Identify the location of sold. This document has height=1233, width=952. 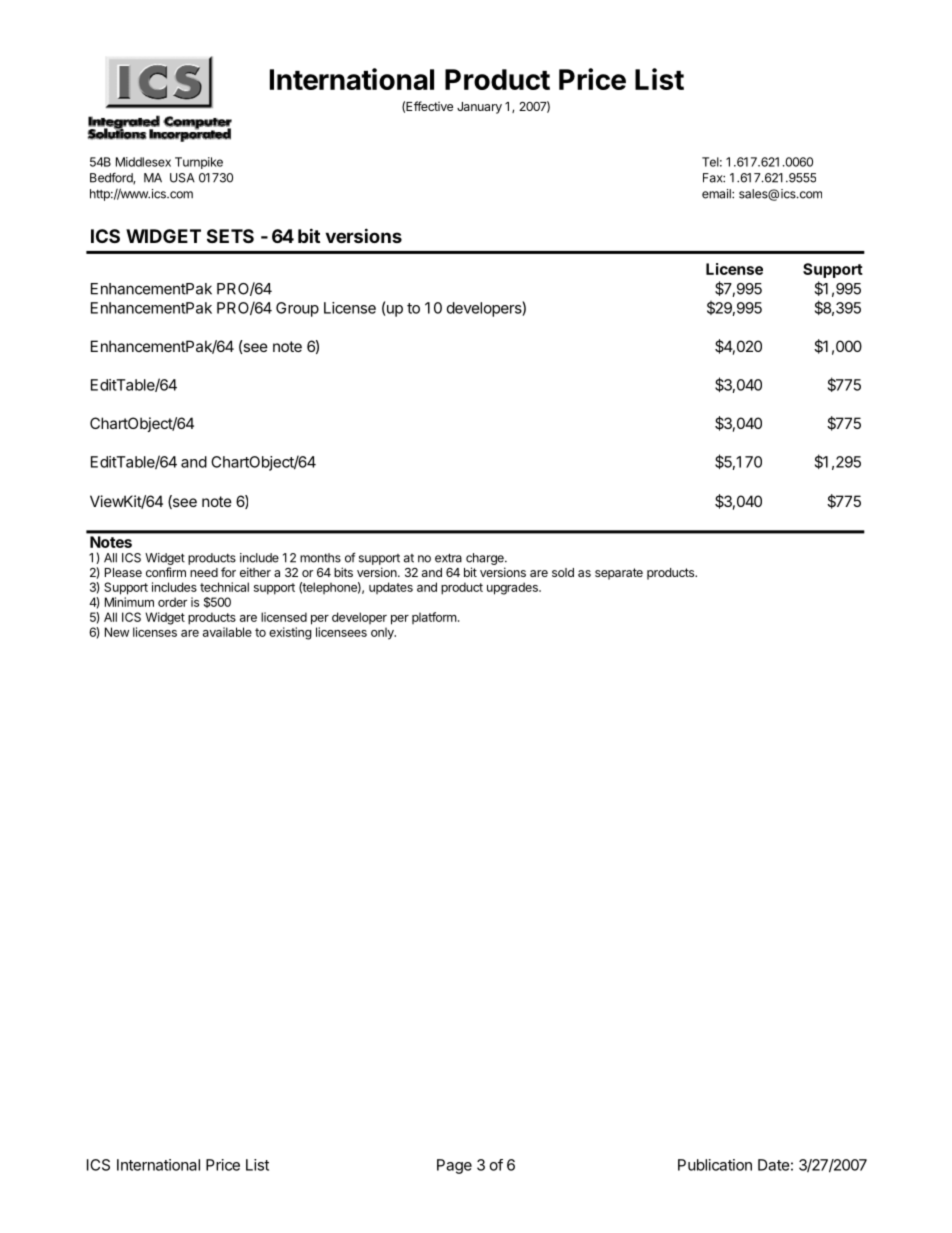
(563, 572).
